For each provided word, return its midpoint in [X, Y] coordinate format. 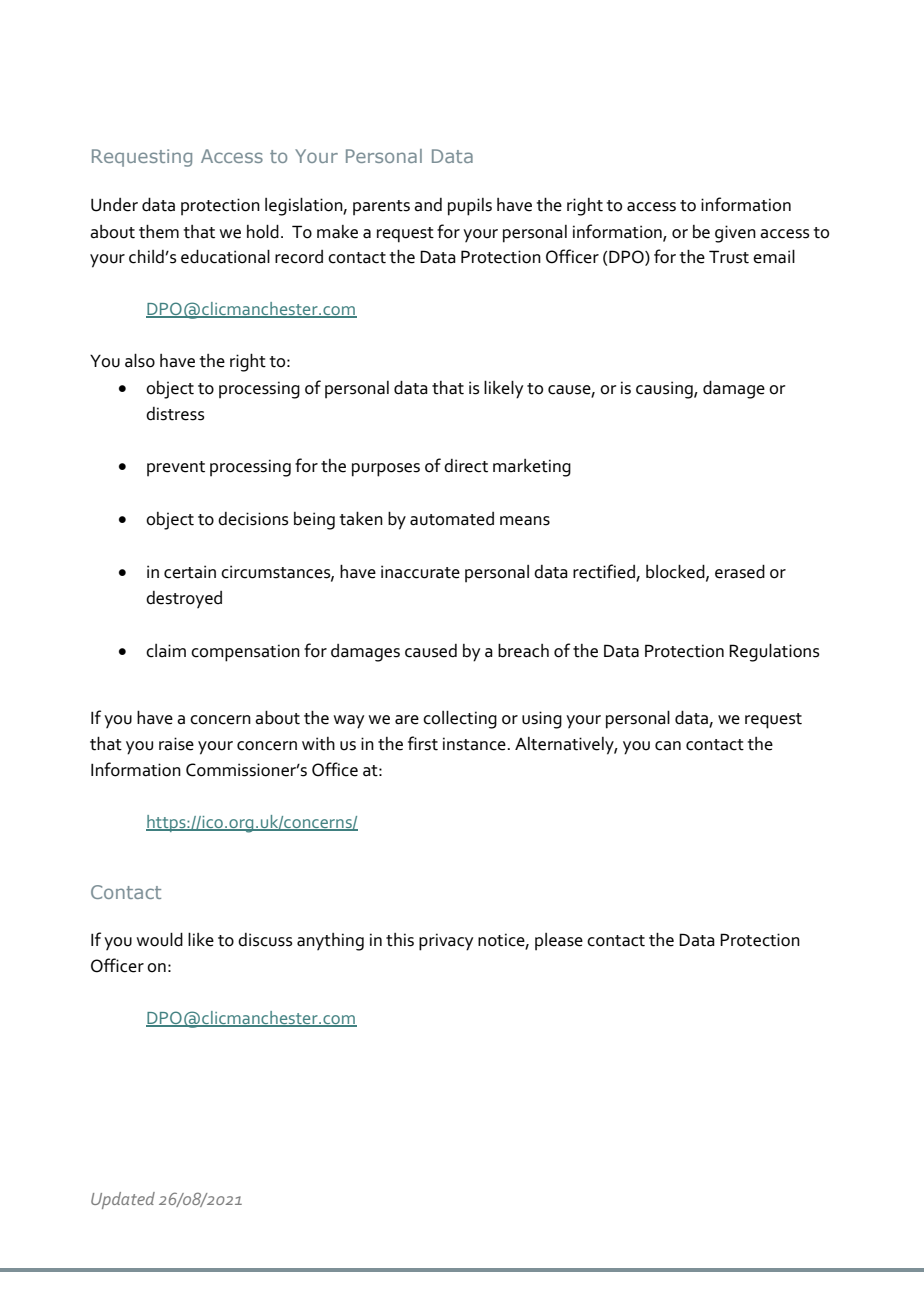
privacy [446, 942]
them [159, 231]
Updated [123, 1200]
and [428, 205]
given [735, 234]
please [559, 942]
